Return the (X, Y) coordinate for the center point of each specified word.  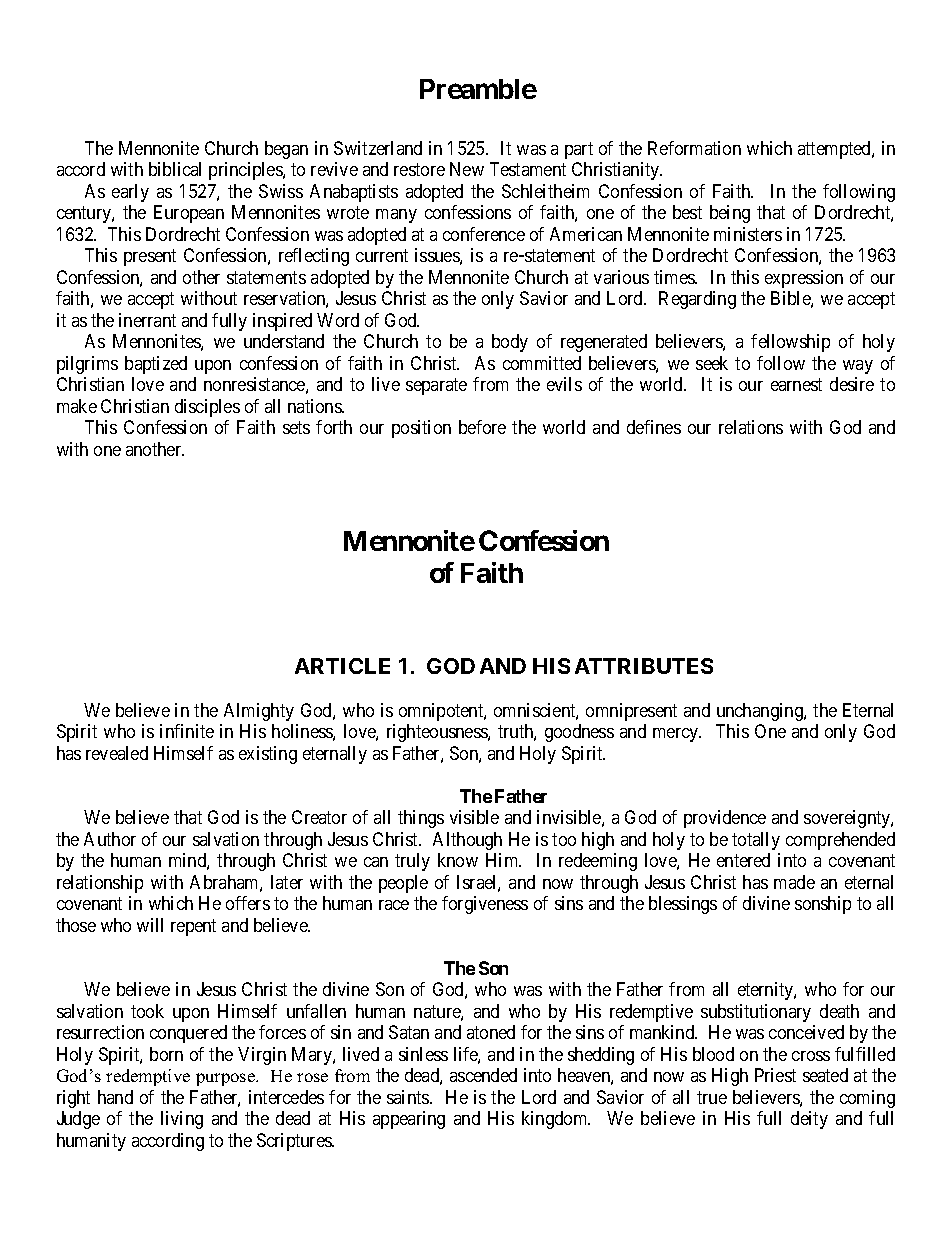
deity (809, 1120)
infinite (187, 731)
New (467, 169)
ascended (483, 1075)
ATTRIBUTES (644, 666)
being (730, 214)
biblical (175, 169)
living (182, 1120)
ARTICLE (342, 666)
